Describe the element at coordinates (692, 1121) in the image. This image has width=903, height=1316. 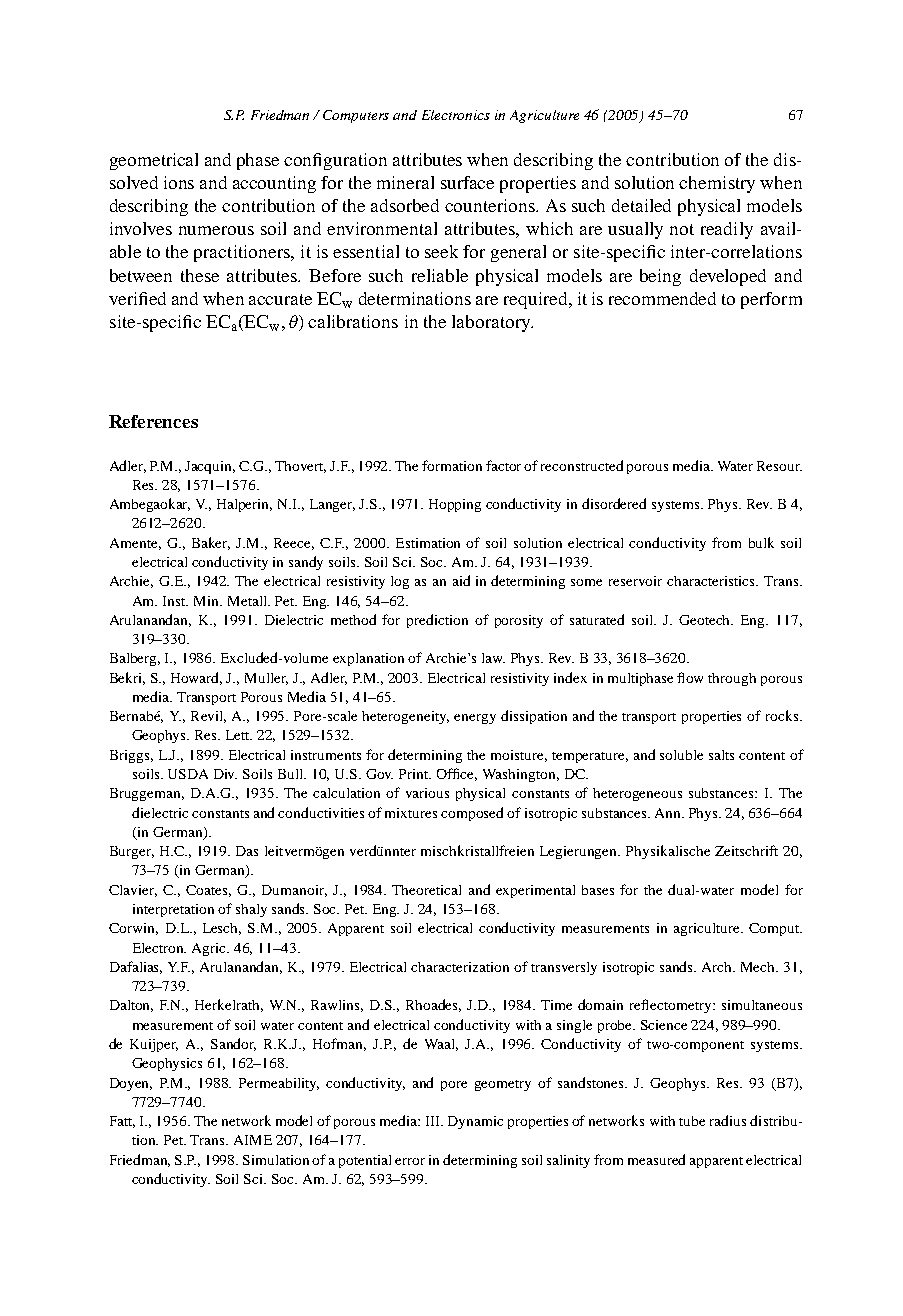
I see `tube` at that location.
